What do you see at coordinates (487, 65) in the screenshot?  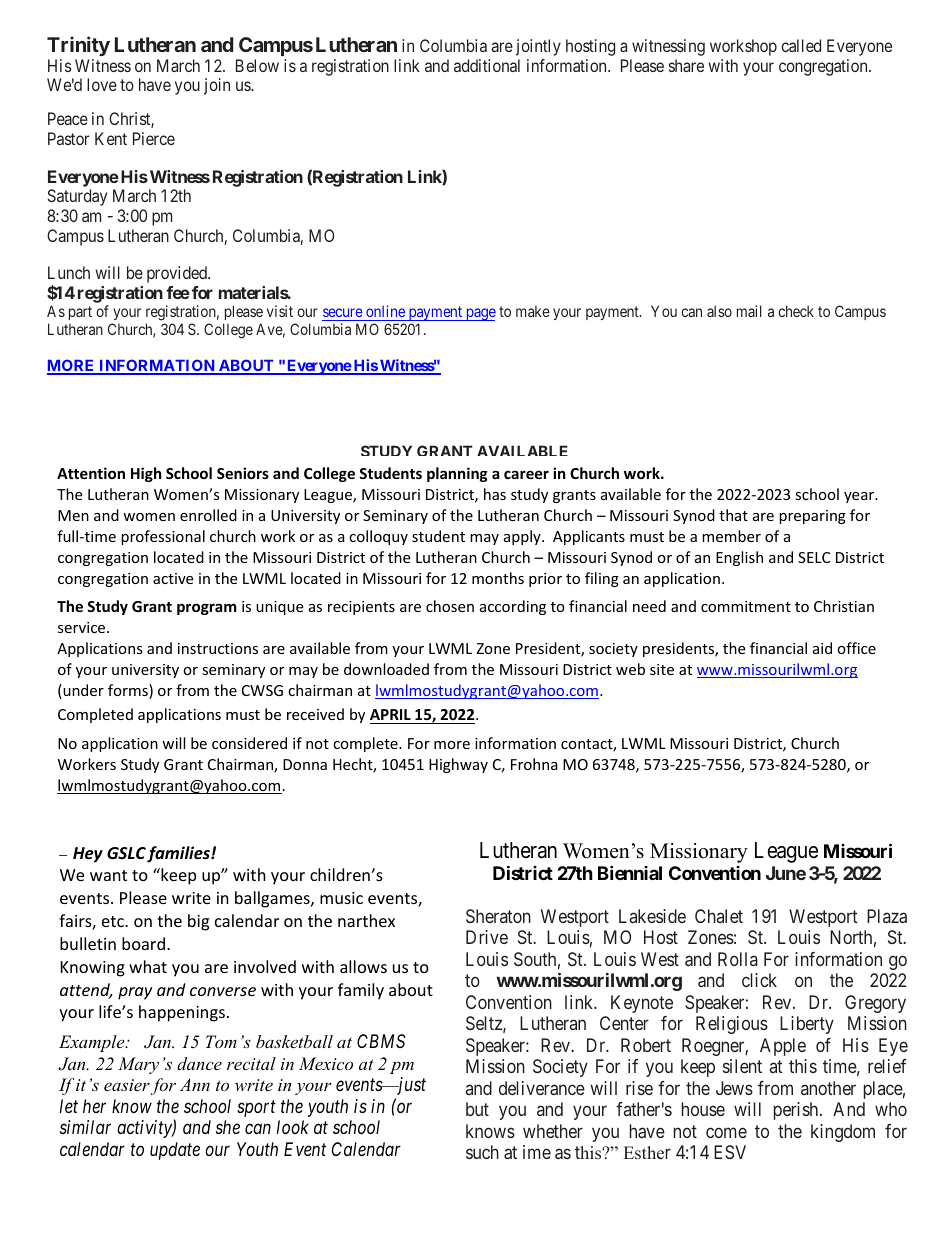 I see `additional` at bounding box center [487, 65].
